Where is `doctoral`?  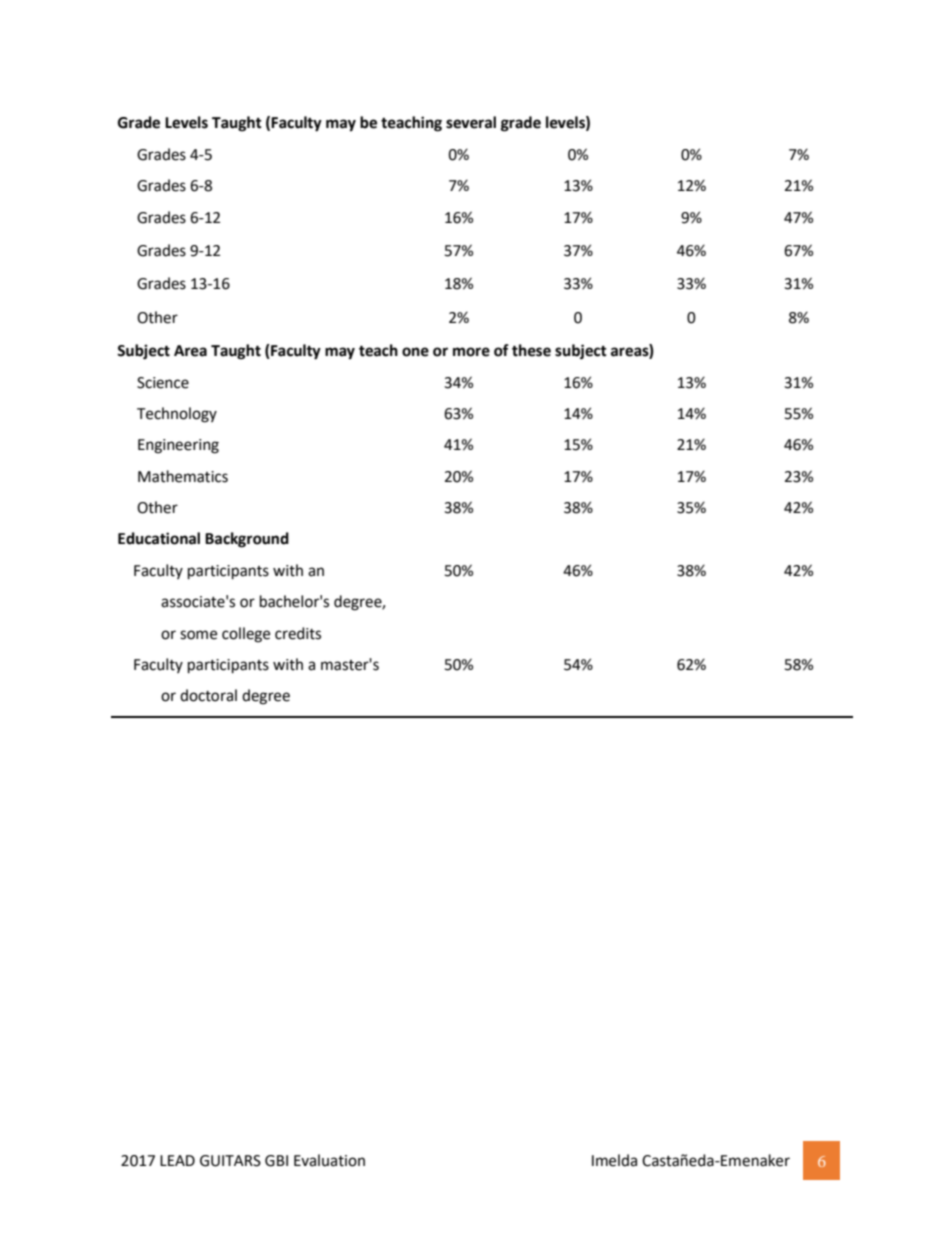
doctoral is located at coordinates (208, 695).
